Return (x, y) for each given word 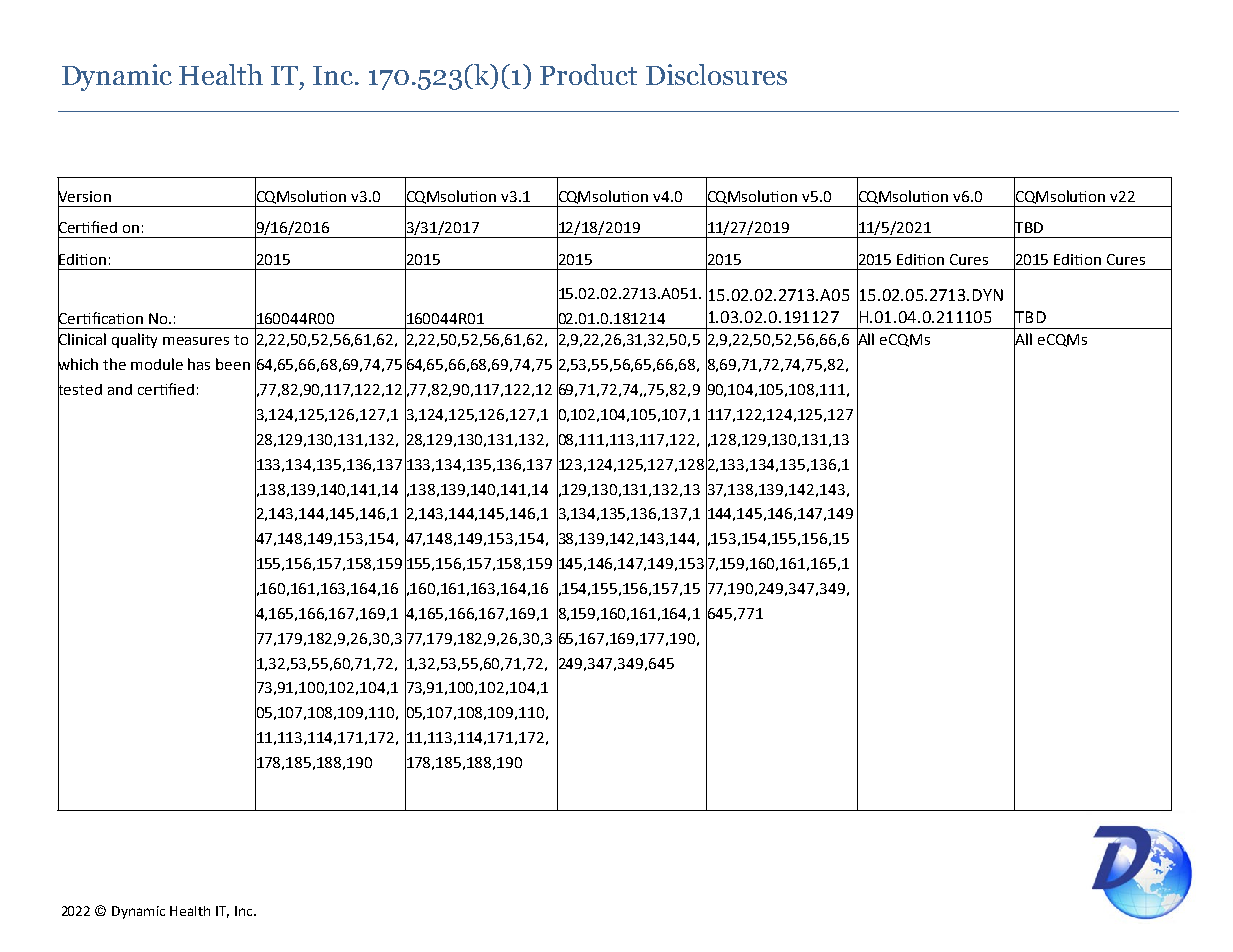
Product (588, 74)
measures (196, 341)
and (120, 389)
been (233, 364)
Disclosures (716, 74)
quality (134, 340)
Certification (100, 317)
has (199, 364)
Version (84, 196)
